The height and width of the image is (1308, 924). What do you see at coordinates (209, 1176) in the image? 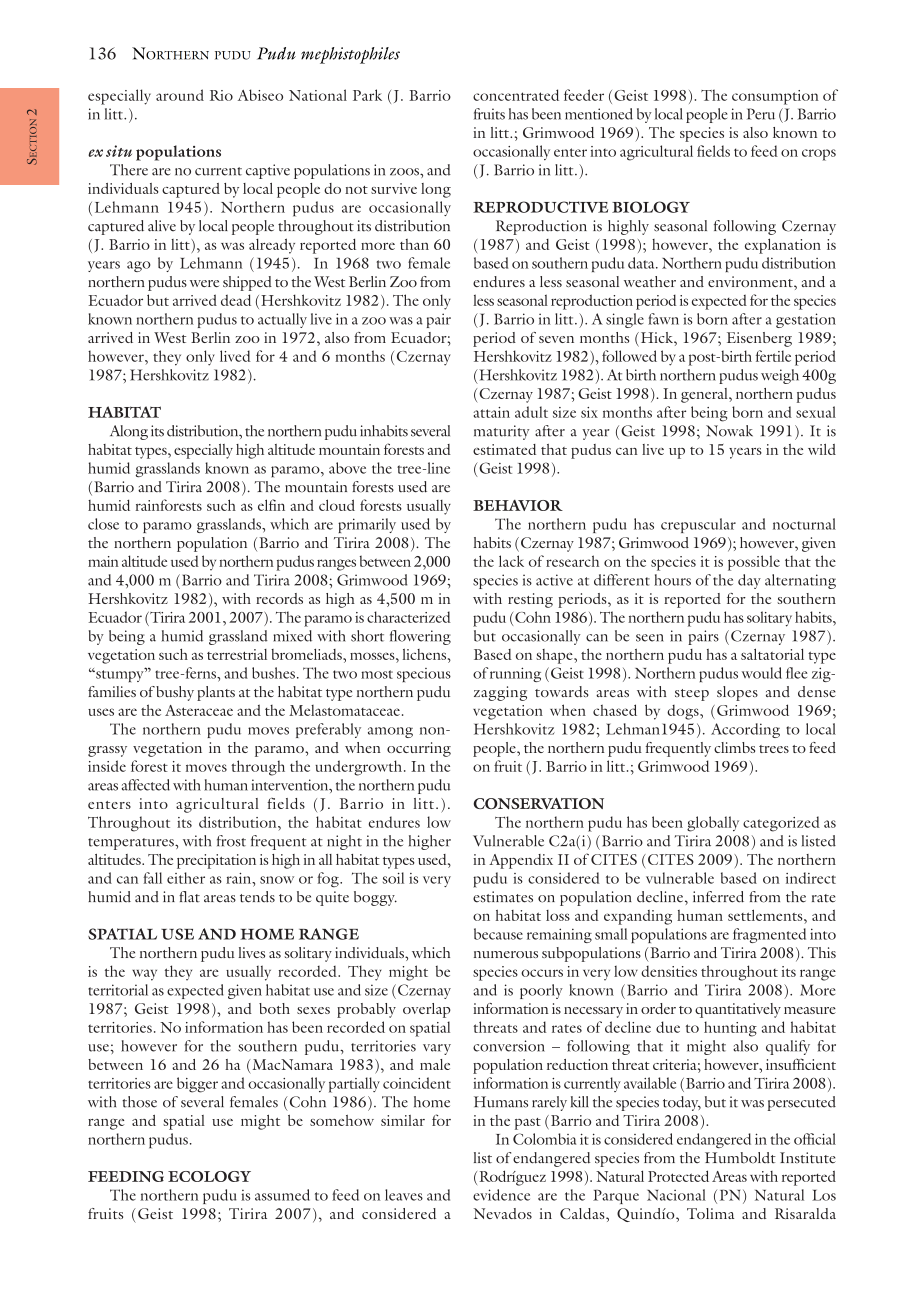
I see `ECOLOGY` at bounding box center [209, 1176].
